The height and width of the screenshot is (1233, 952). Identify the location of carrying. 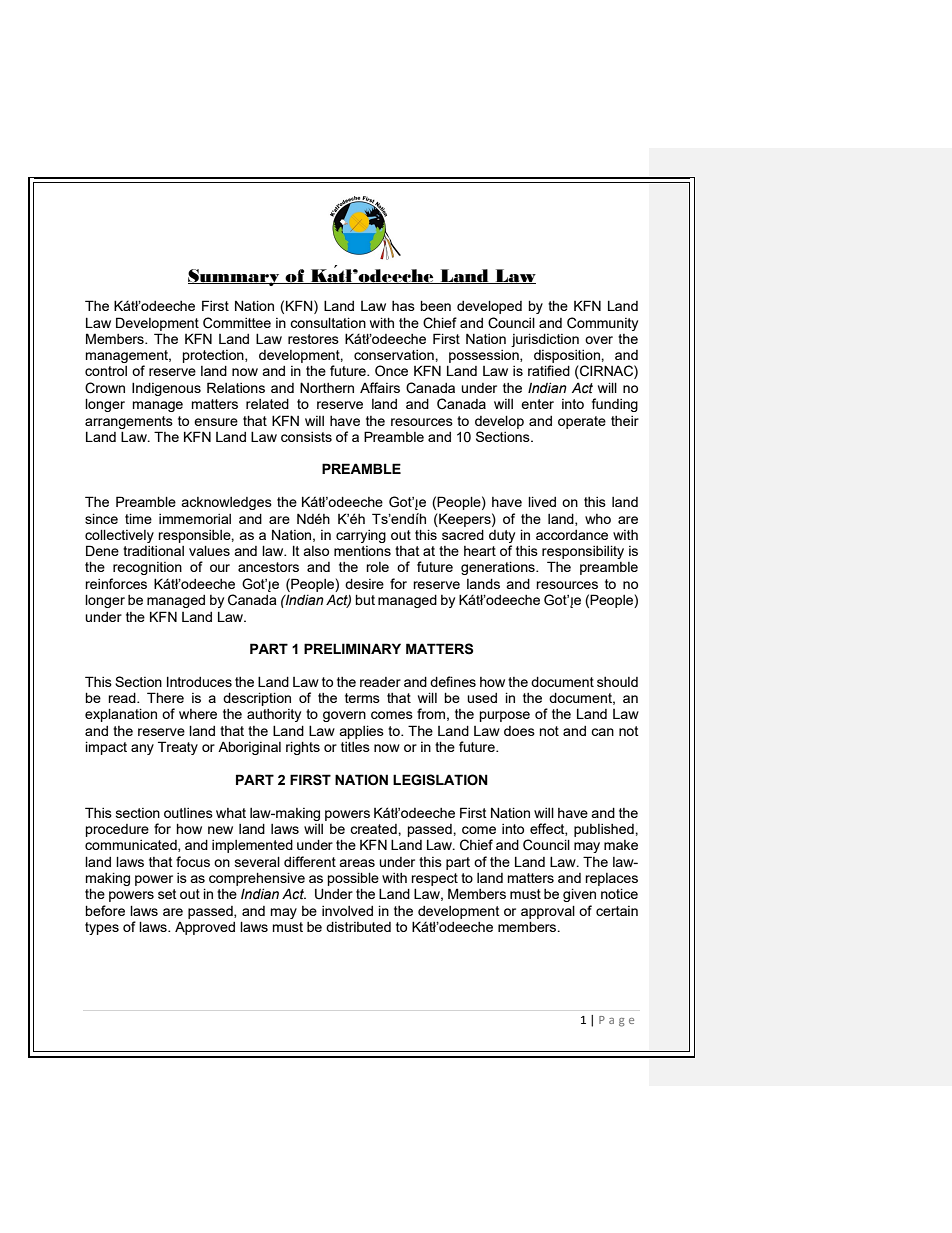
(361, 536).
